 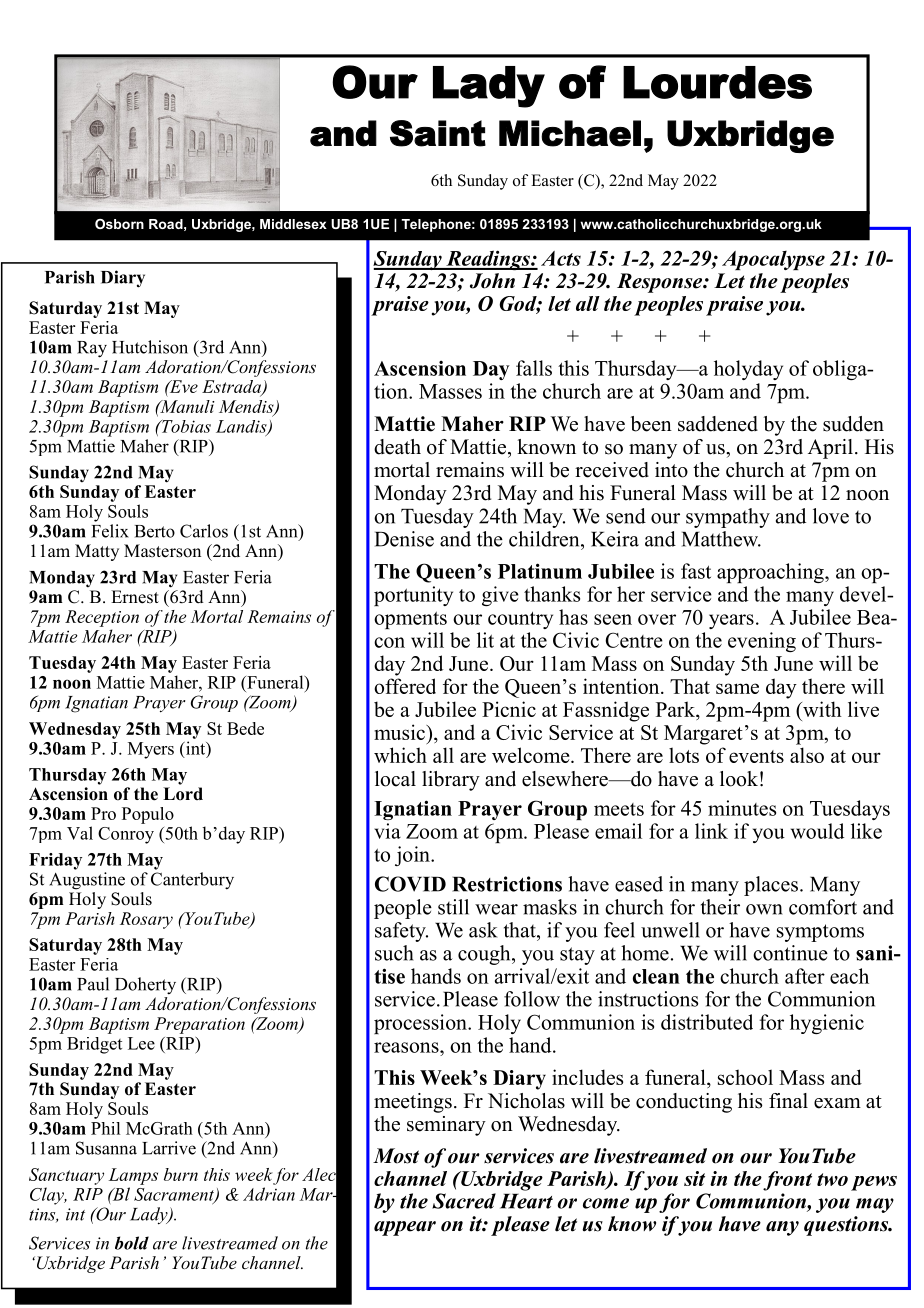 I want to click on Ernest, so click(x=135, y=597).
